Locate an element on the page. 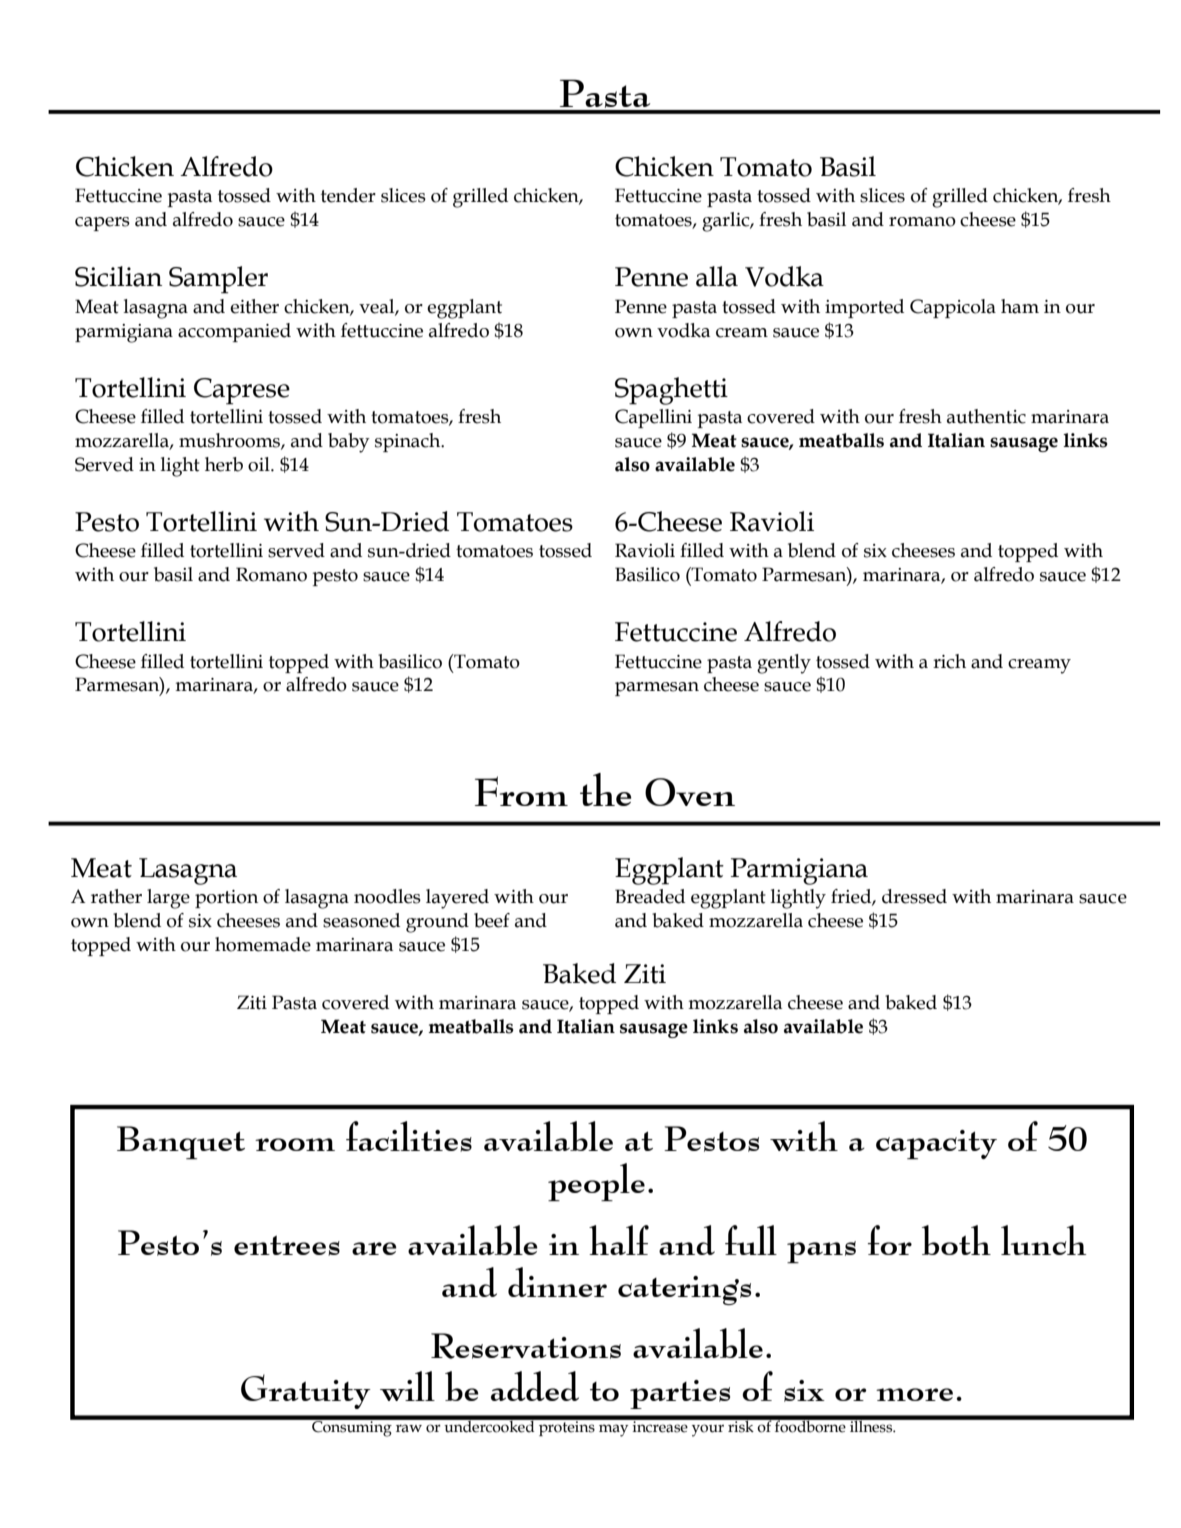 This image has height=1528, width=1181. more is located at coordinates (914, 1394).
